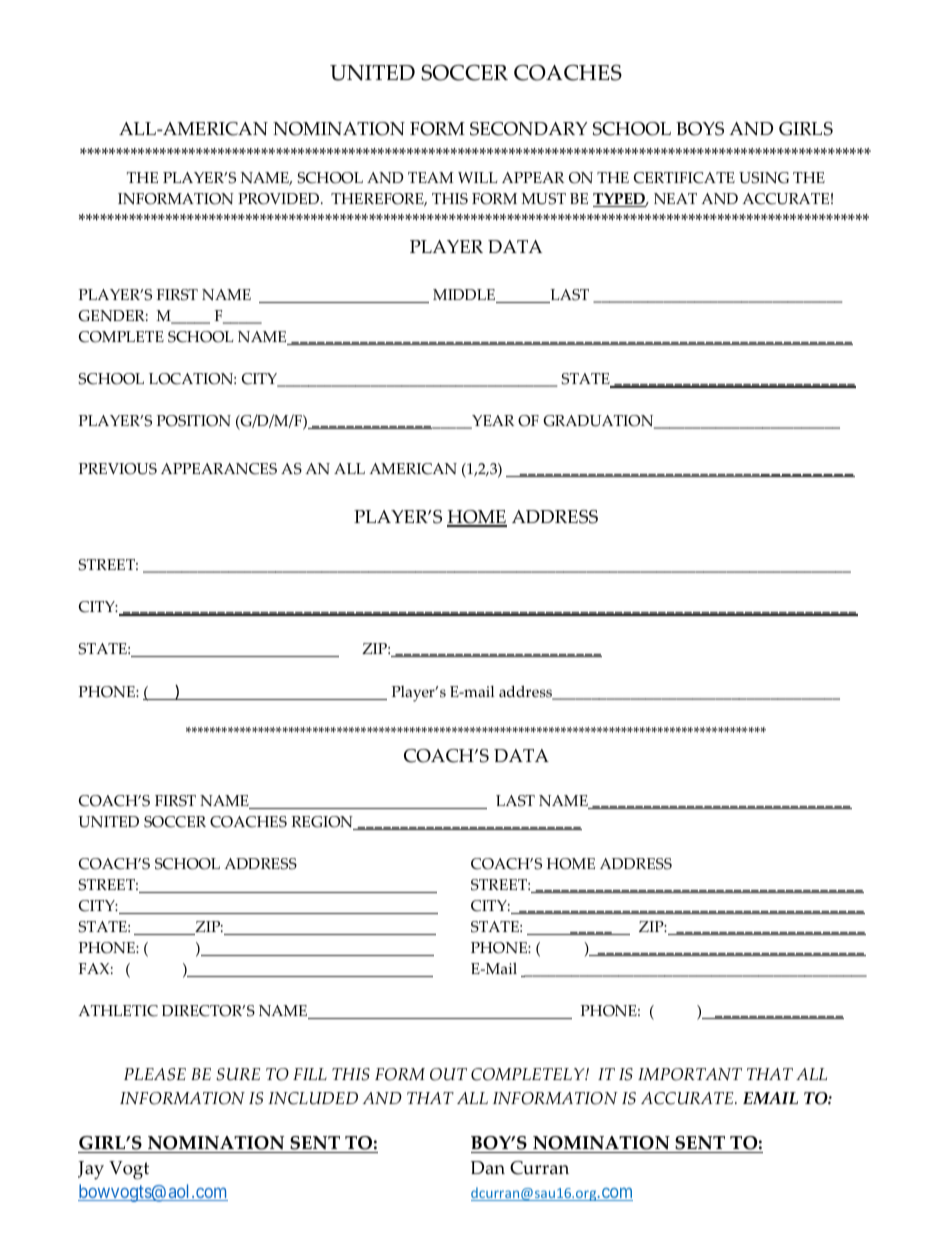 Image resolution: width=952 pixels, height=1233 pixels. I want to click on MIDDLE, so click(465, 296).
